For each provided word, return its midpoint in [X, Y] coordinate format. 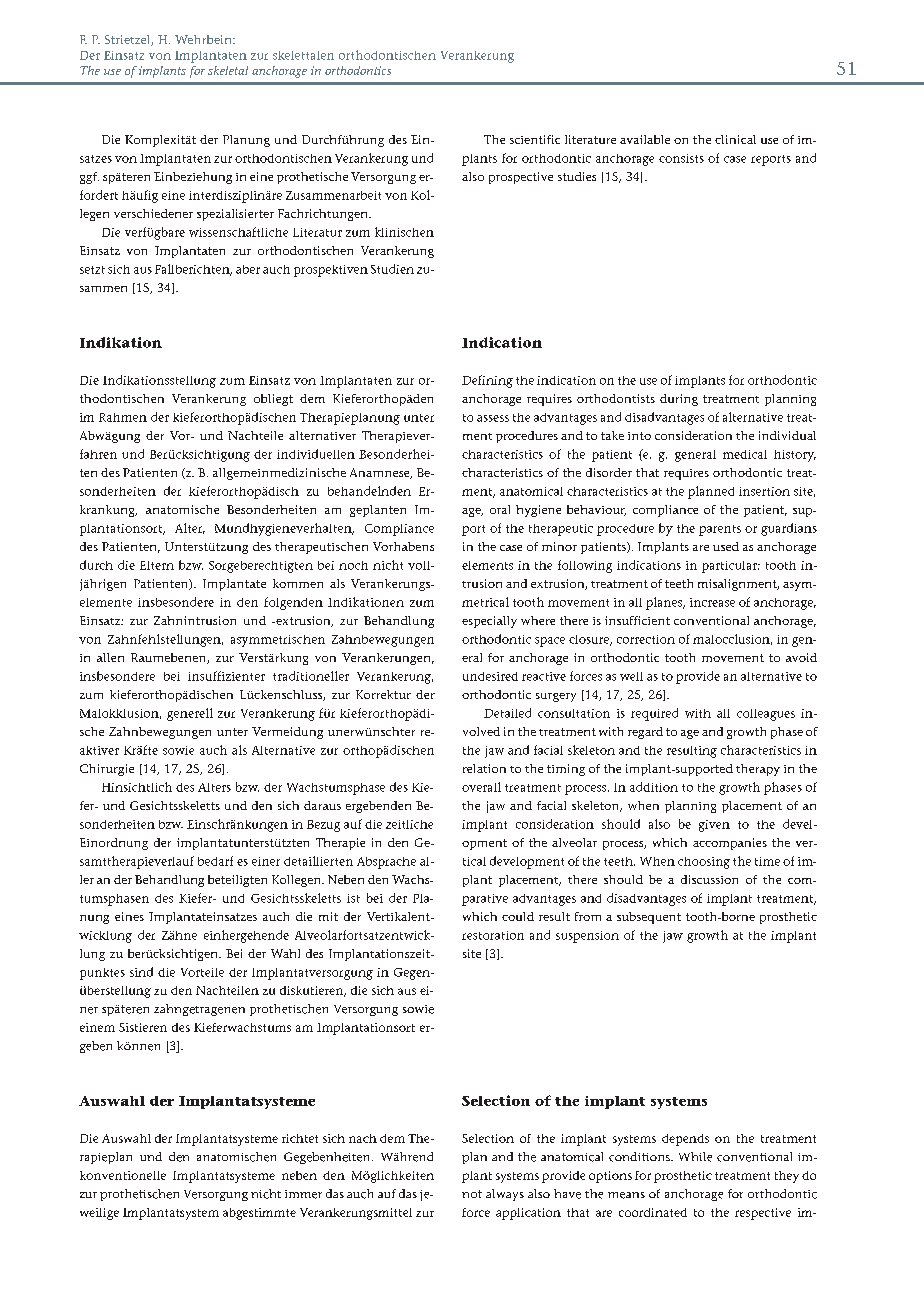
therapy [758, 770]
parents [720, 530]
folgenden [293, 603]
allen [110, 657]
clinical [735, 139]
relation [484, 768]
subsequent [649, 918]
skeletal [228, 70]
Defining [487, 381]
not [472, 1194]
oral [500, 509]
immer [303, 1194]
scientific [535, 139]
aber [248, 269]
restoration [493, 935]
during [679, 400]
